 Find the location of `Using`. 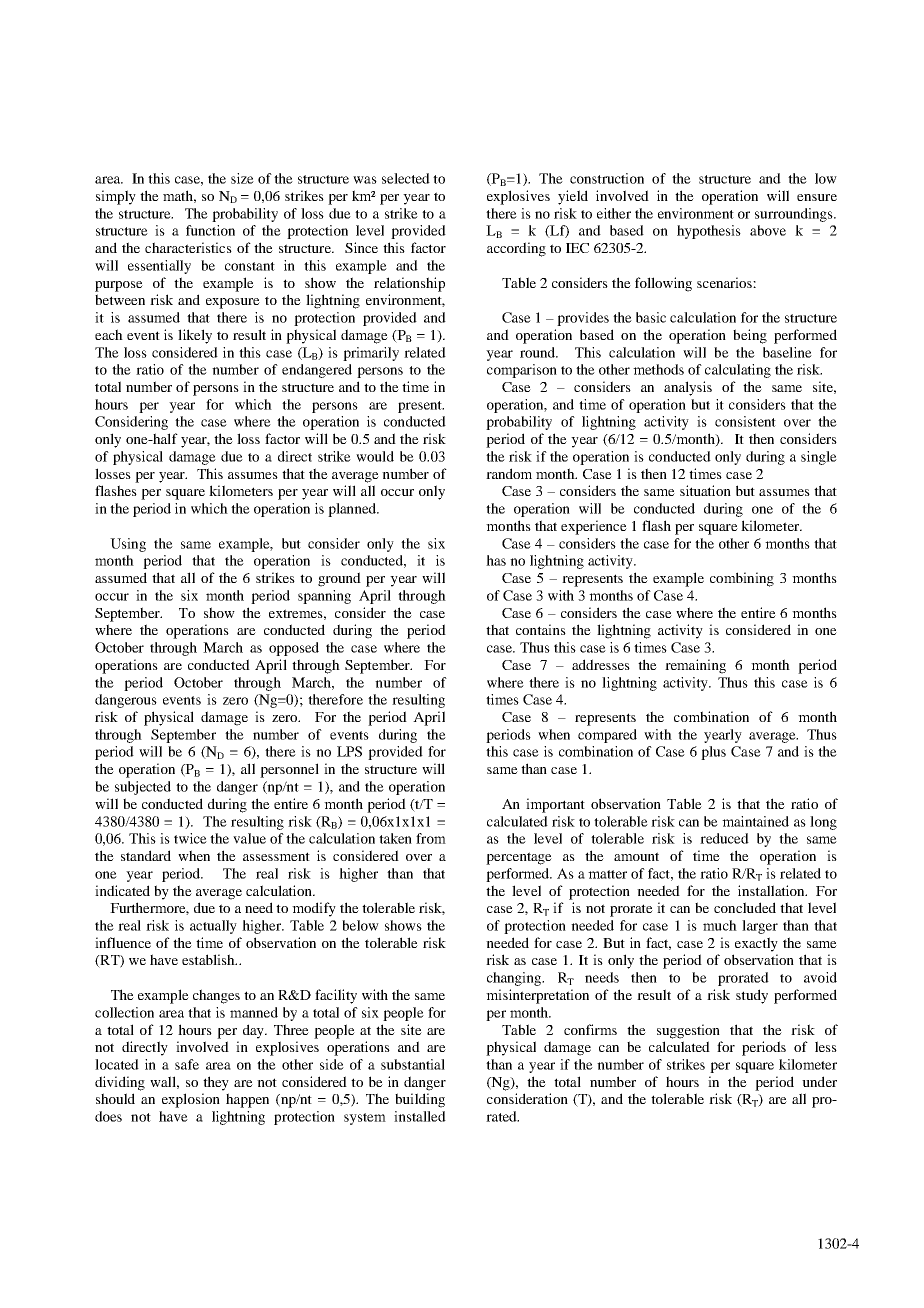

Using is located at coordinates (128, 545).
